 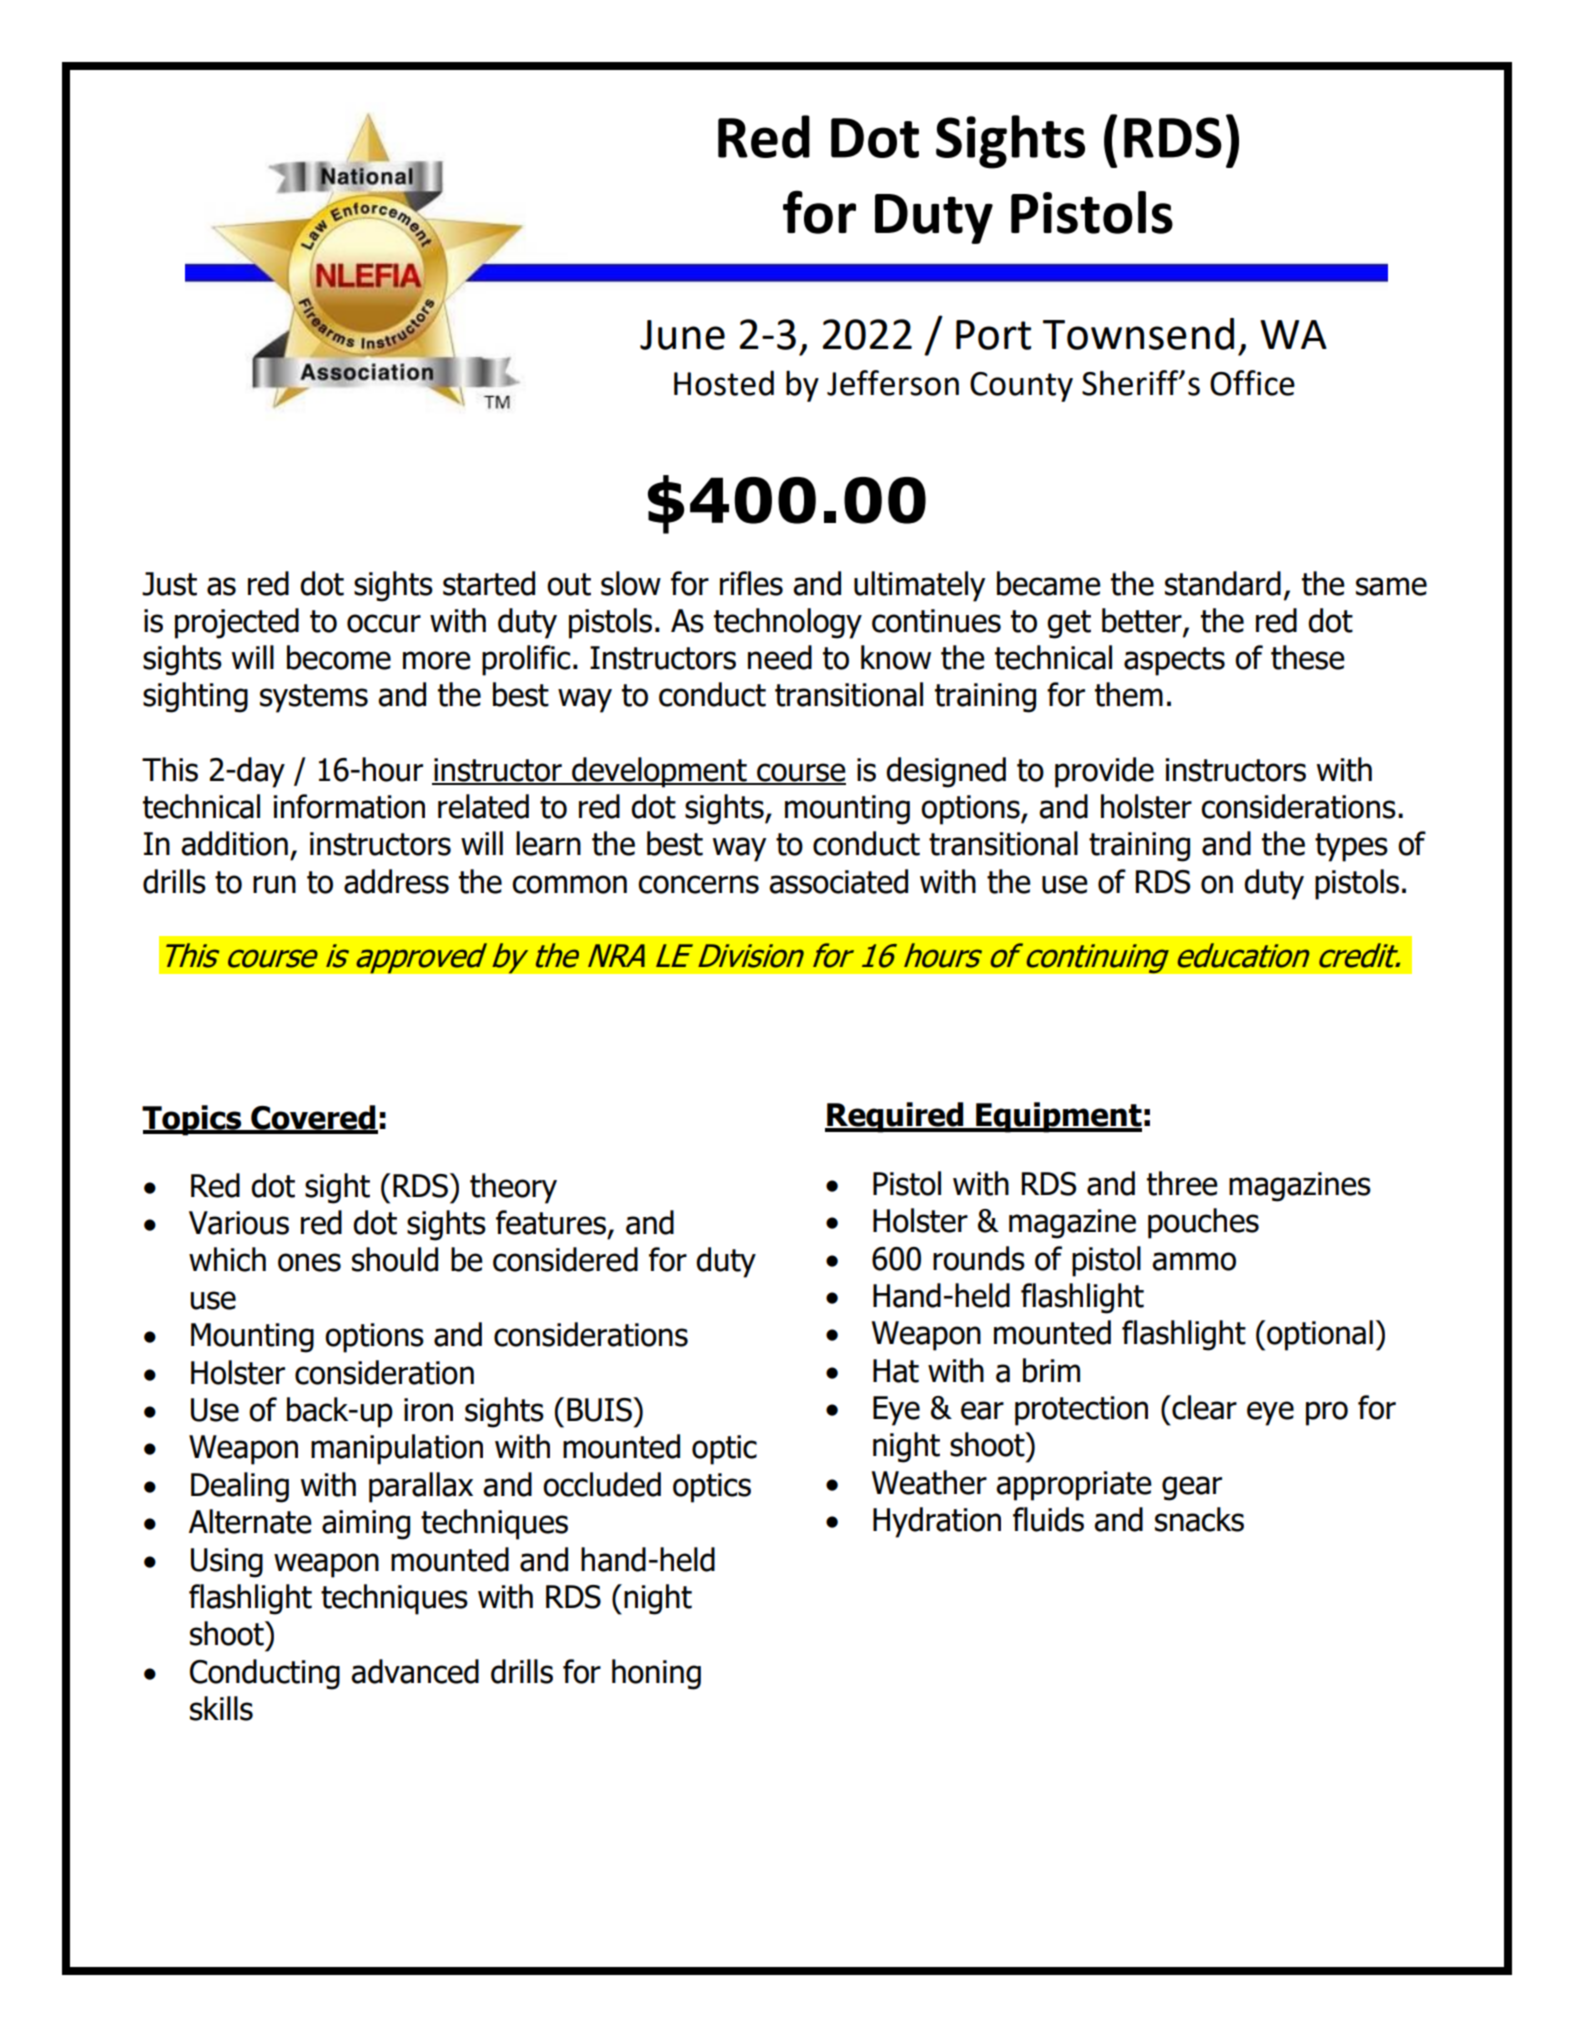 I want to click on June, so click(x=682, y=335).
